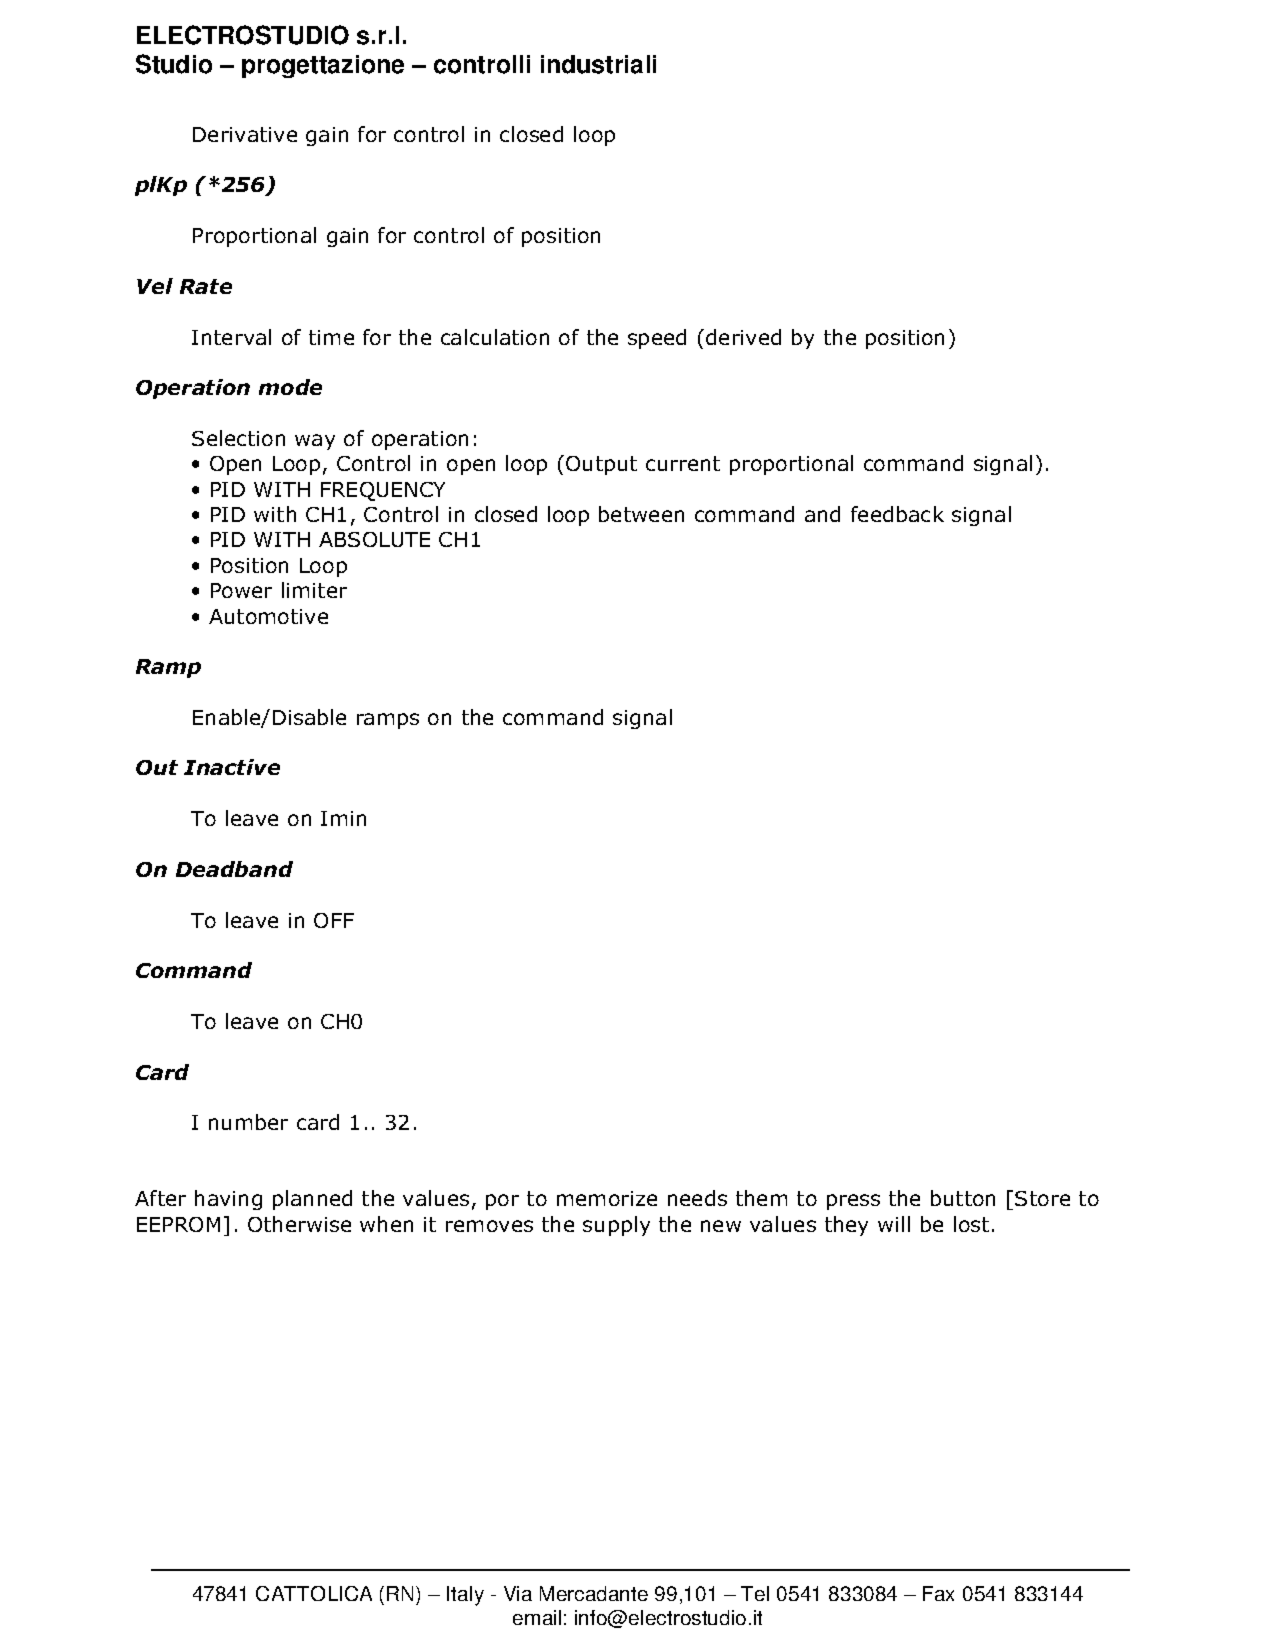 The image size is (1277, 1652). I want to click on Derivative, so click(245, 134).
